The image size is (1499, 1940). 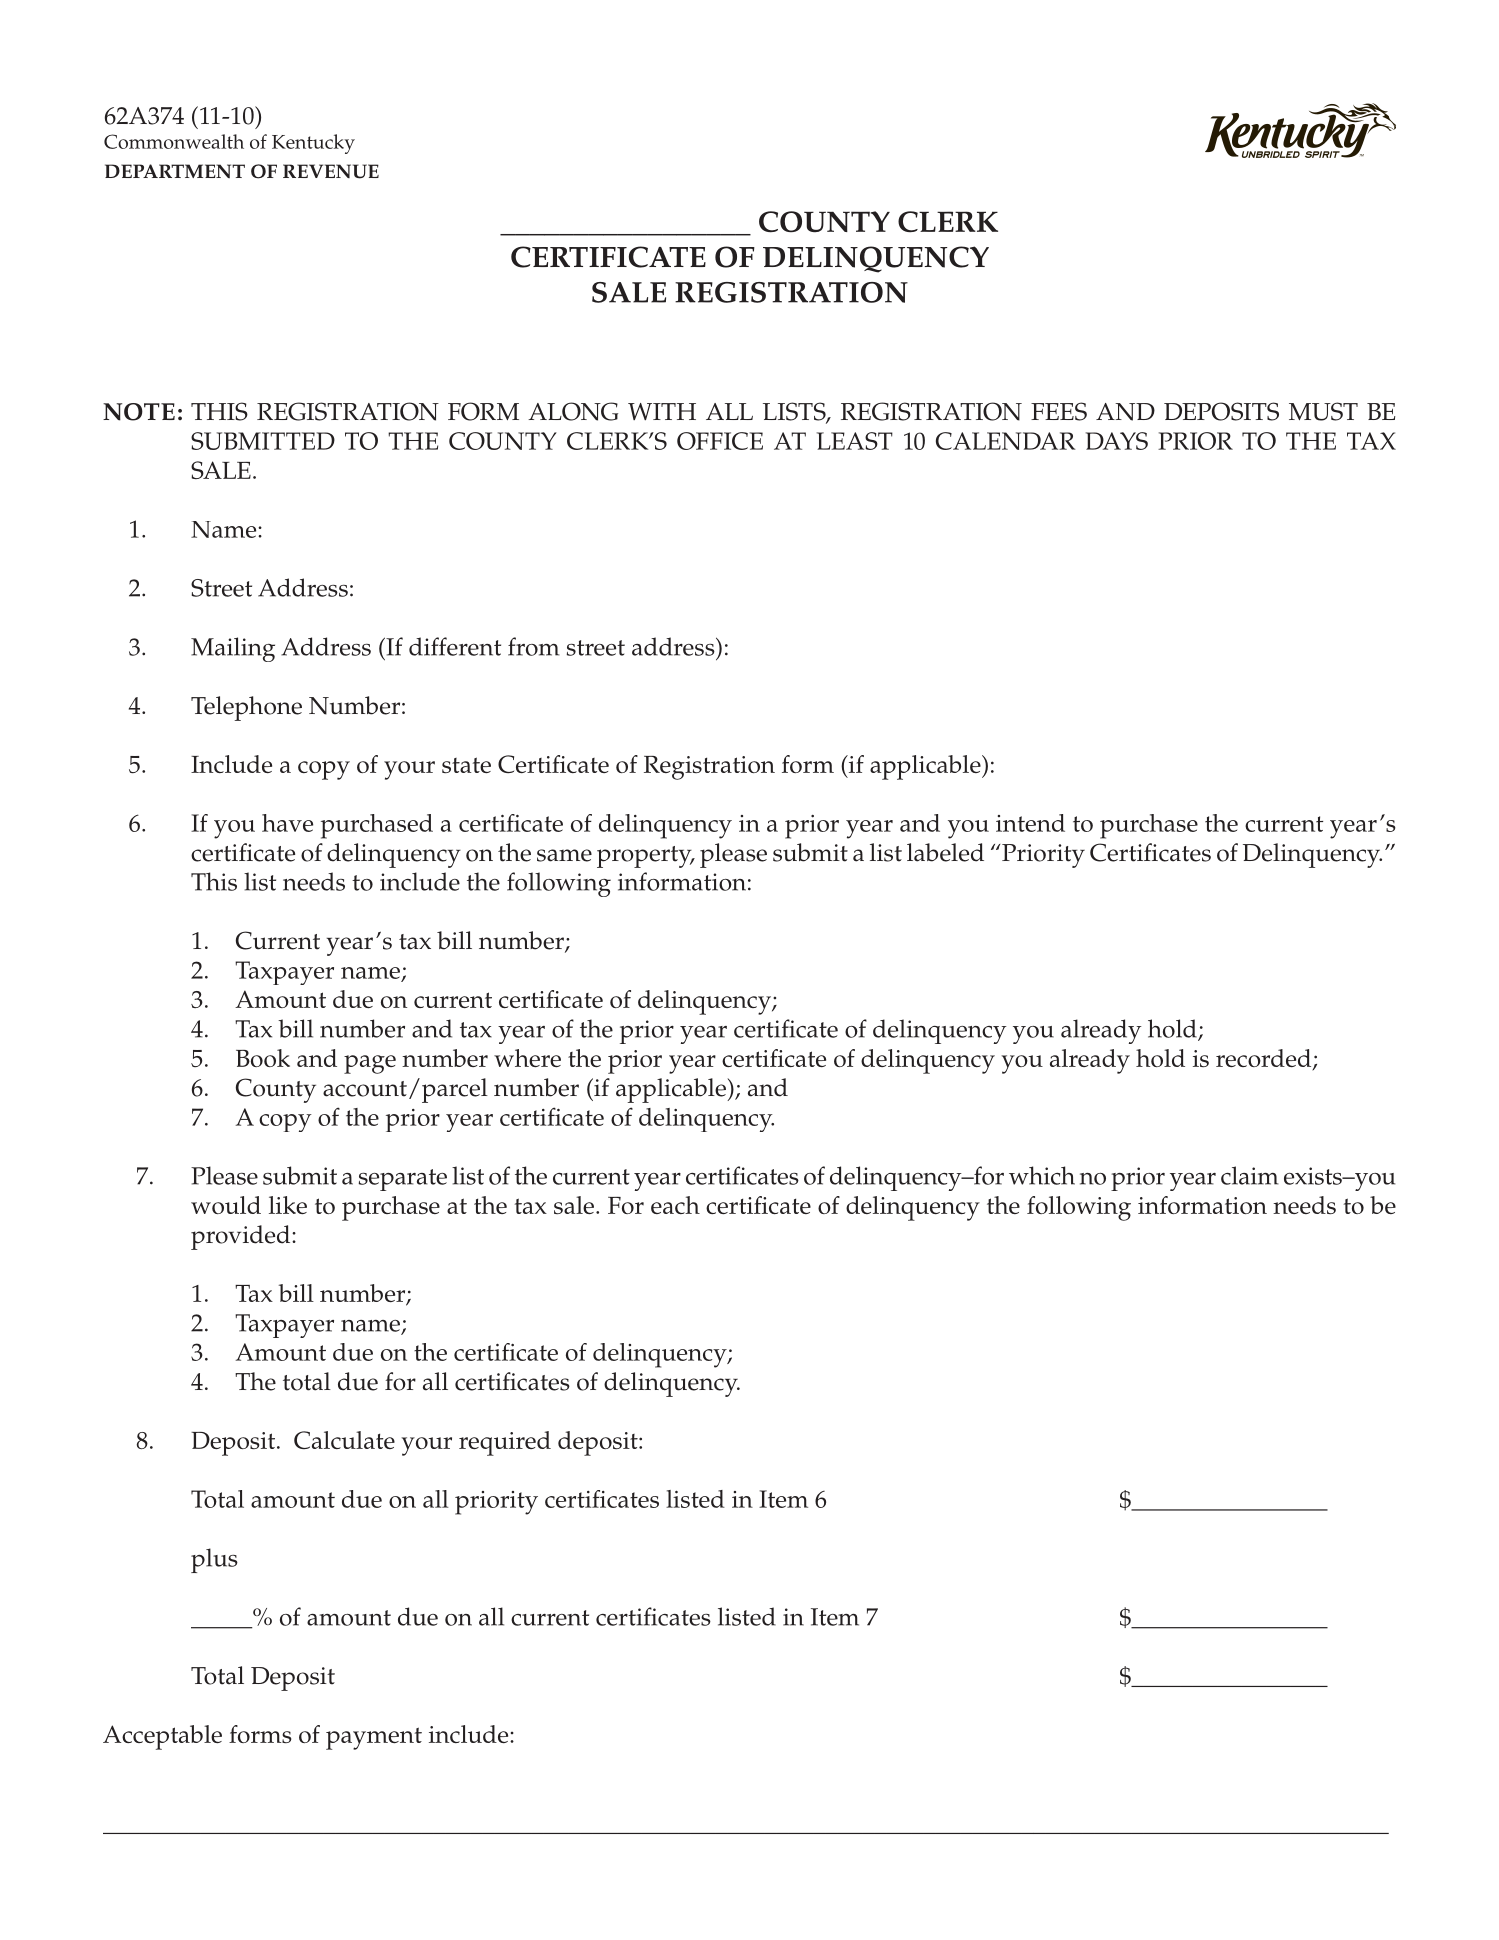 I want to click on intend, so click(x=1030, y=823).
